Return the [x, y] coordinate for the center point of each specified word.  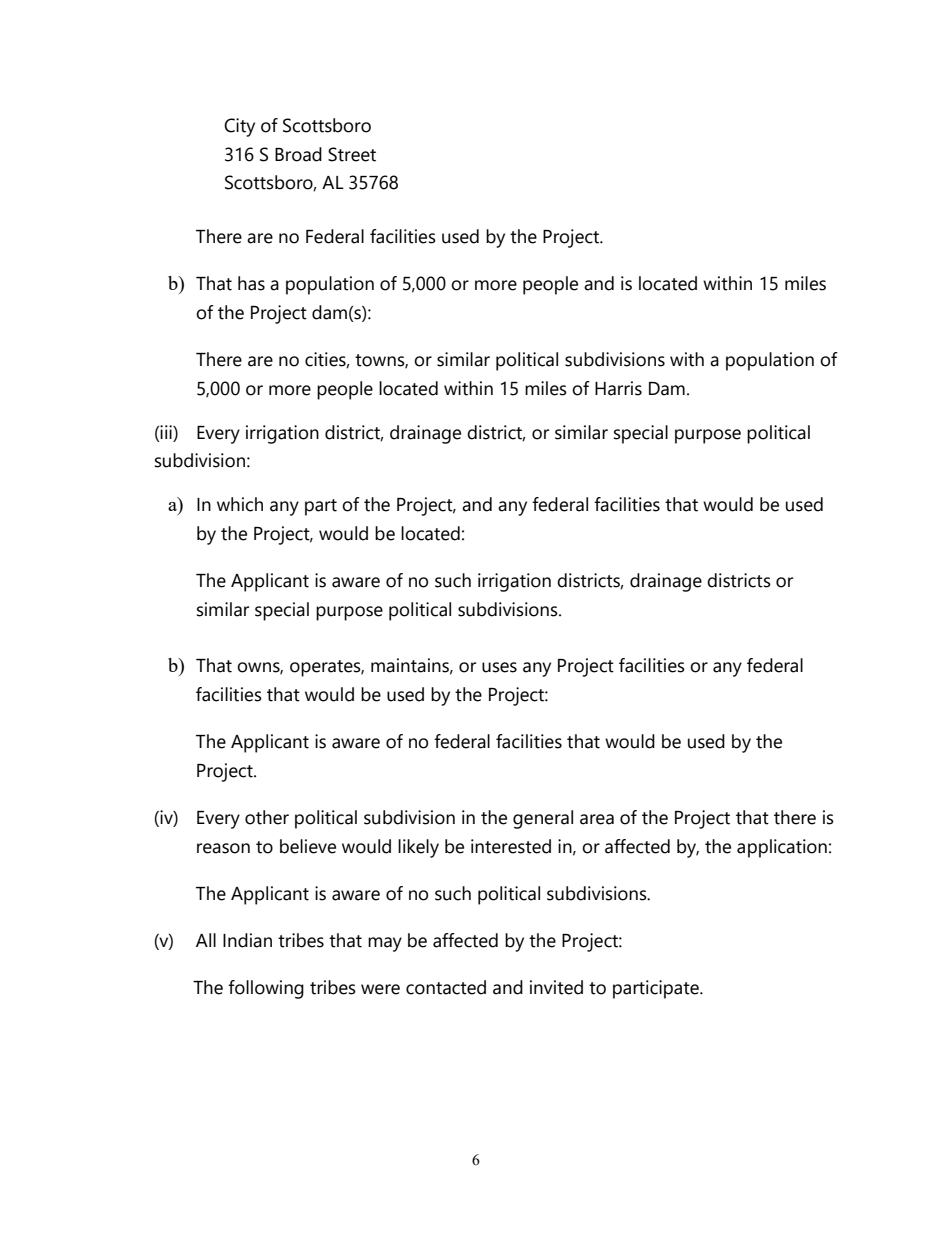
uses [499, 667]
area [597, 819]
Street [352, 154]
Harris [618, 388]
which [240, 504]
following [266, 989]
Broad [298, 154]
